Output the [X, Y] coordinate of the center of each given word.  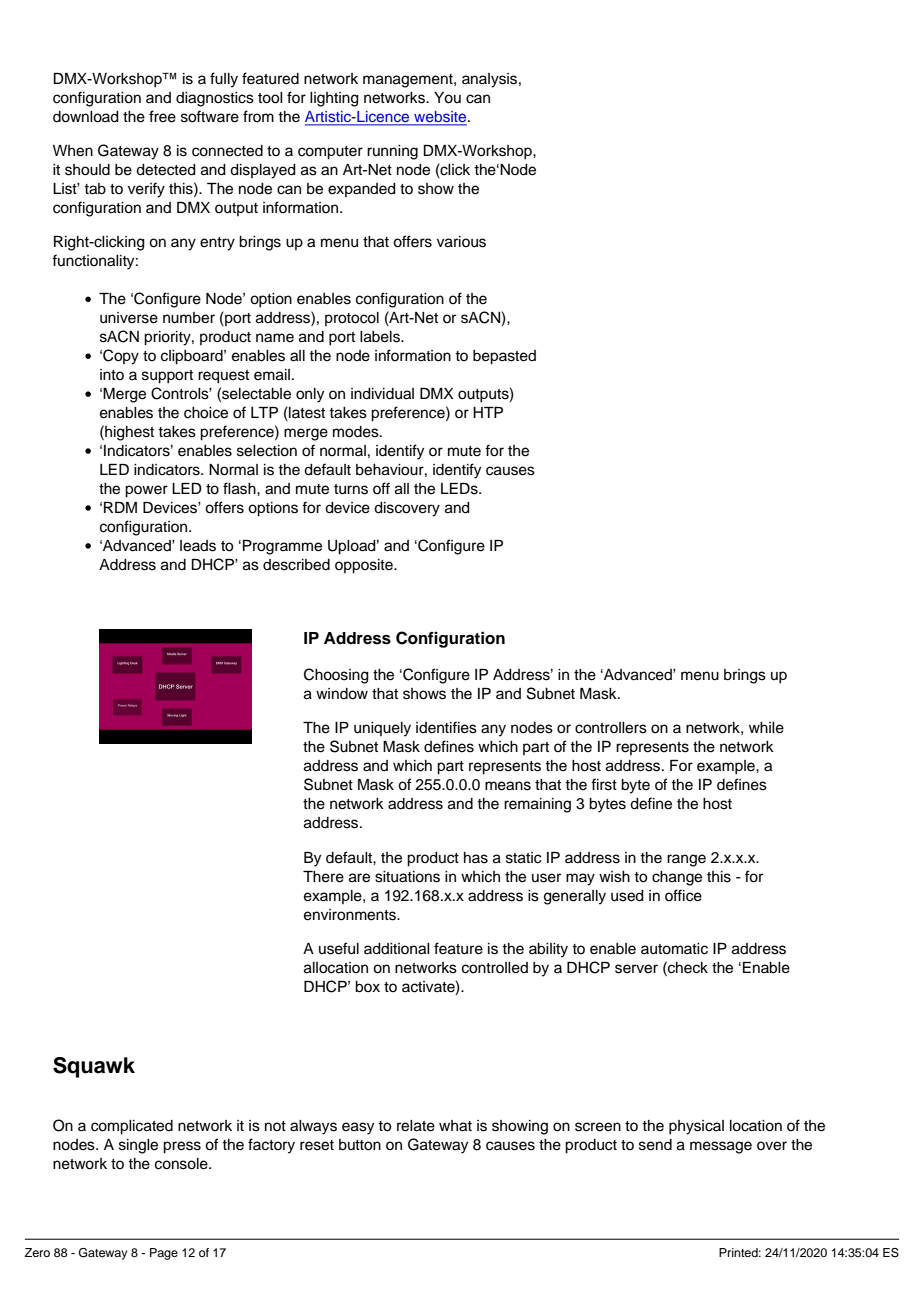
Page [164, 1254]
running [392, 152]
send [655, 1145]
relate [416, 1126]
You [447, 98]
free [162, 116]
